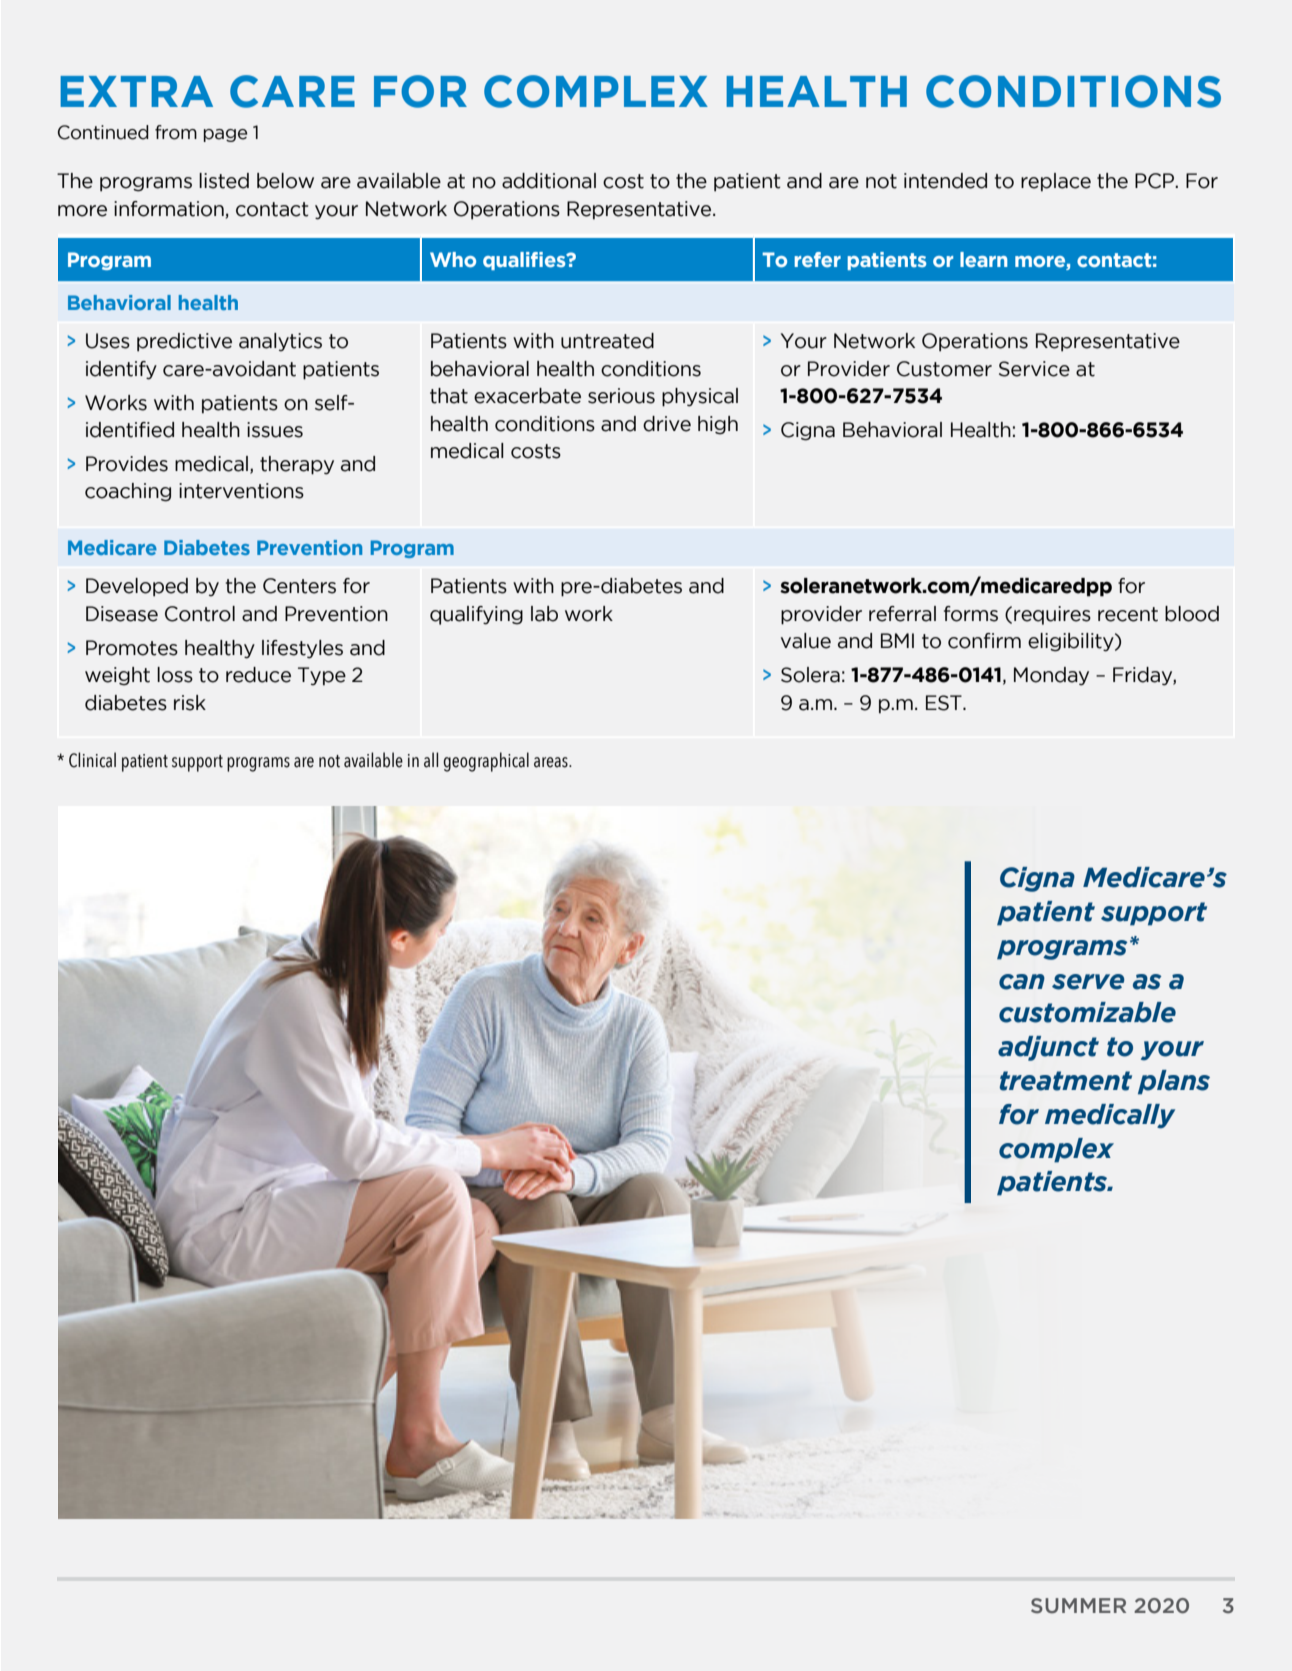 The height and width of the screenshot is (1671, 1292). What do you see at coordinates (225, 135) in the screenshot?
I see `page` at bounding box center [225, 135].
